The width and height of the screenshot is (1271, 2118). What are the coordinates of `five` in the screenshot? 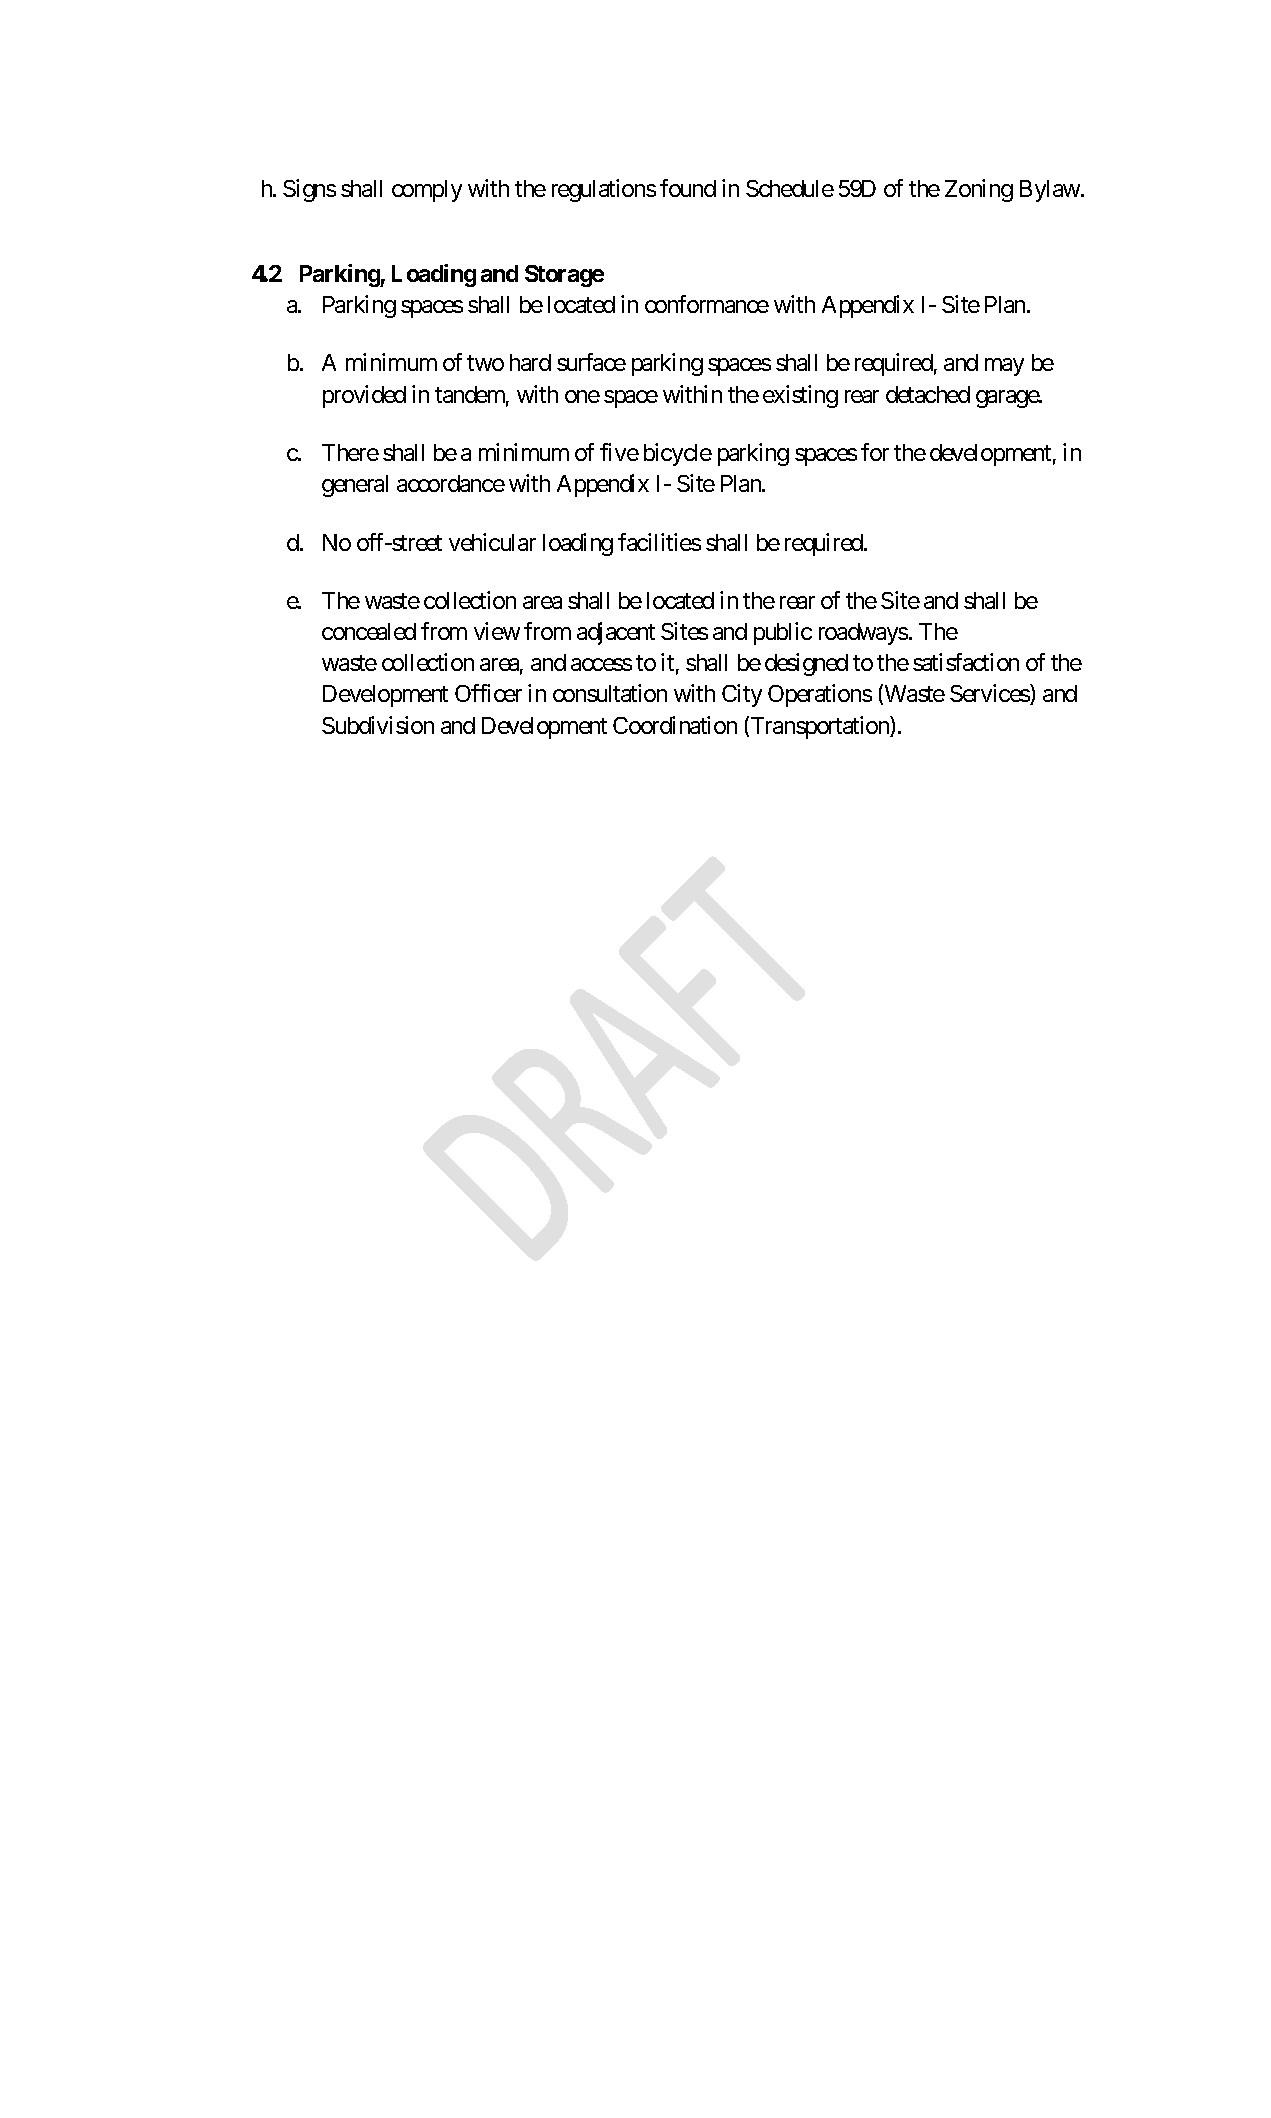 It's located at (619, 452).
